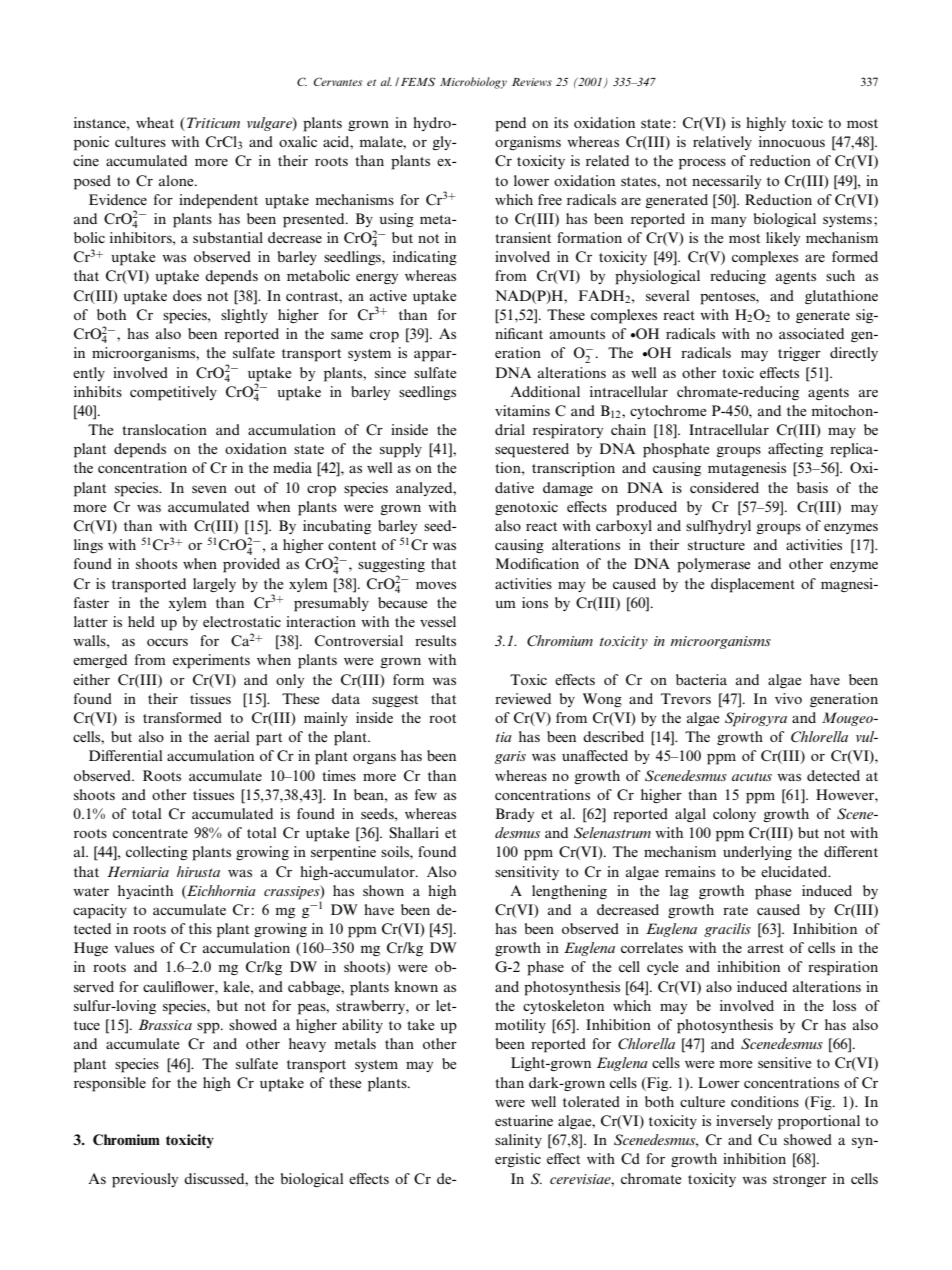 The image size is (952, 1270). What do you see at coordinates (744, 1122) in the document?
I see `inversely` at bounding box center [744, 1122].
